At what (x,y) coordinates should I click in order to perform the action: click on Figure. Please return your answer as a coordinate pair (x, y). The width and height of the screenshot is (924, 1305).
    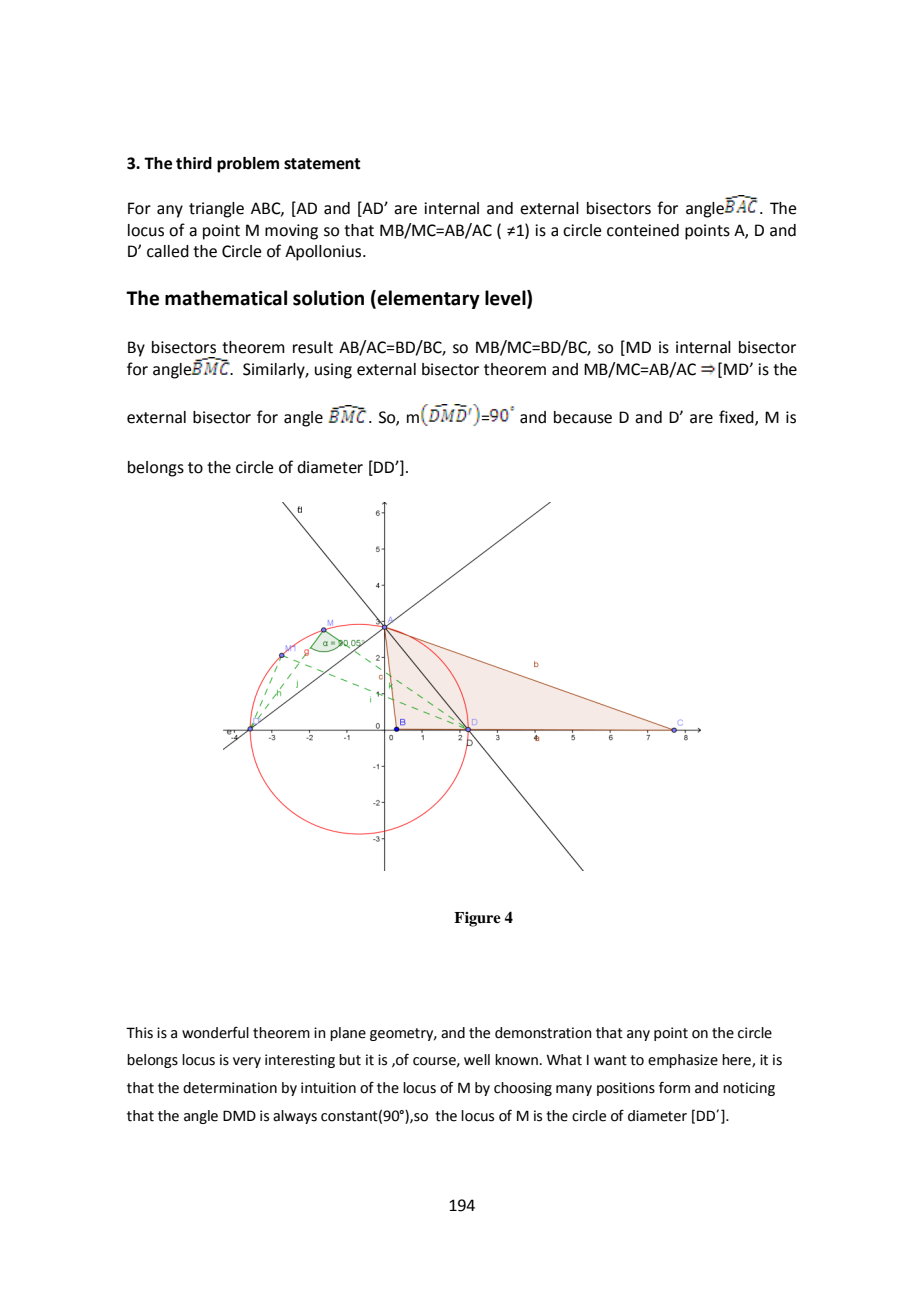
    Looking at the image, I should click on (477, 919).
